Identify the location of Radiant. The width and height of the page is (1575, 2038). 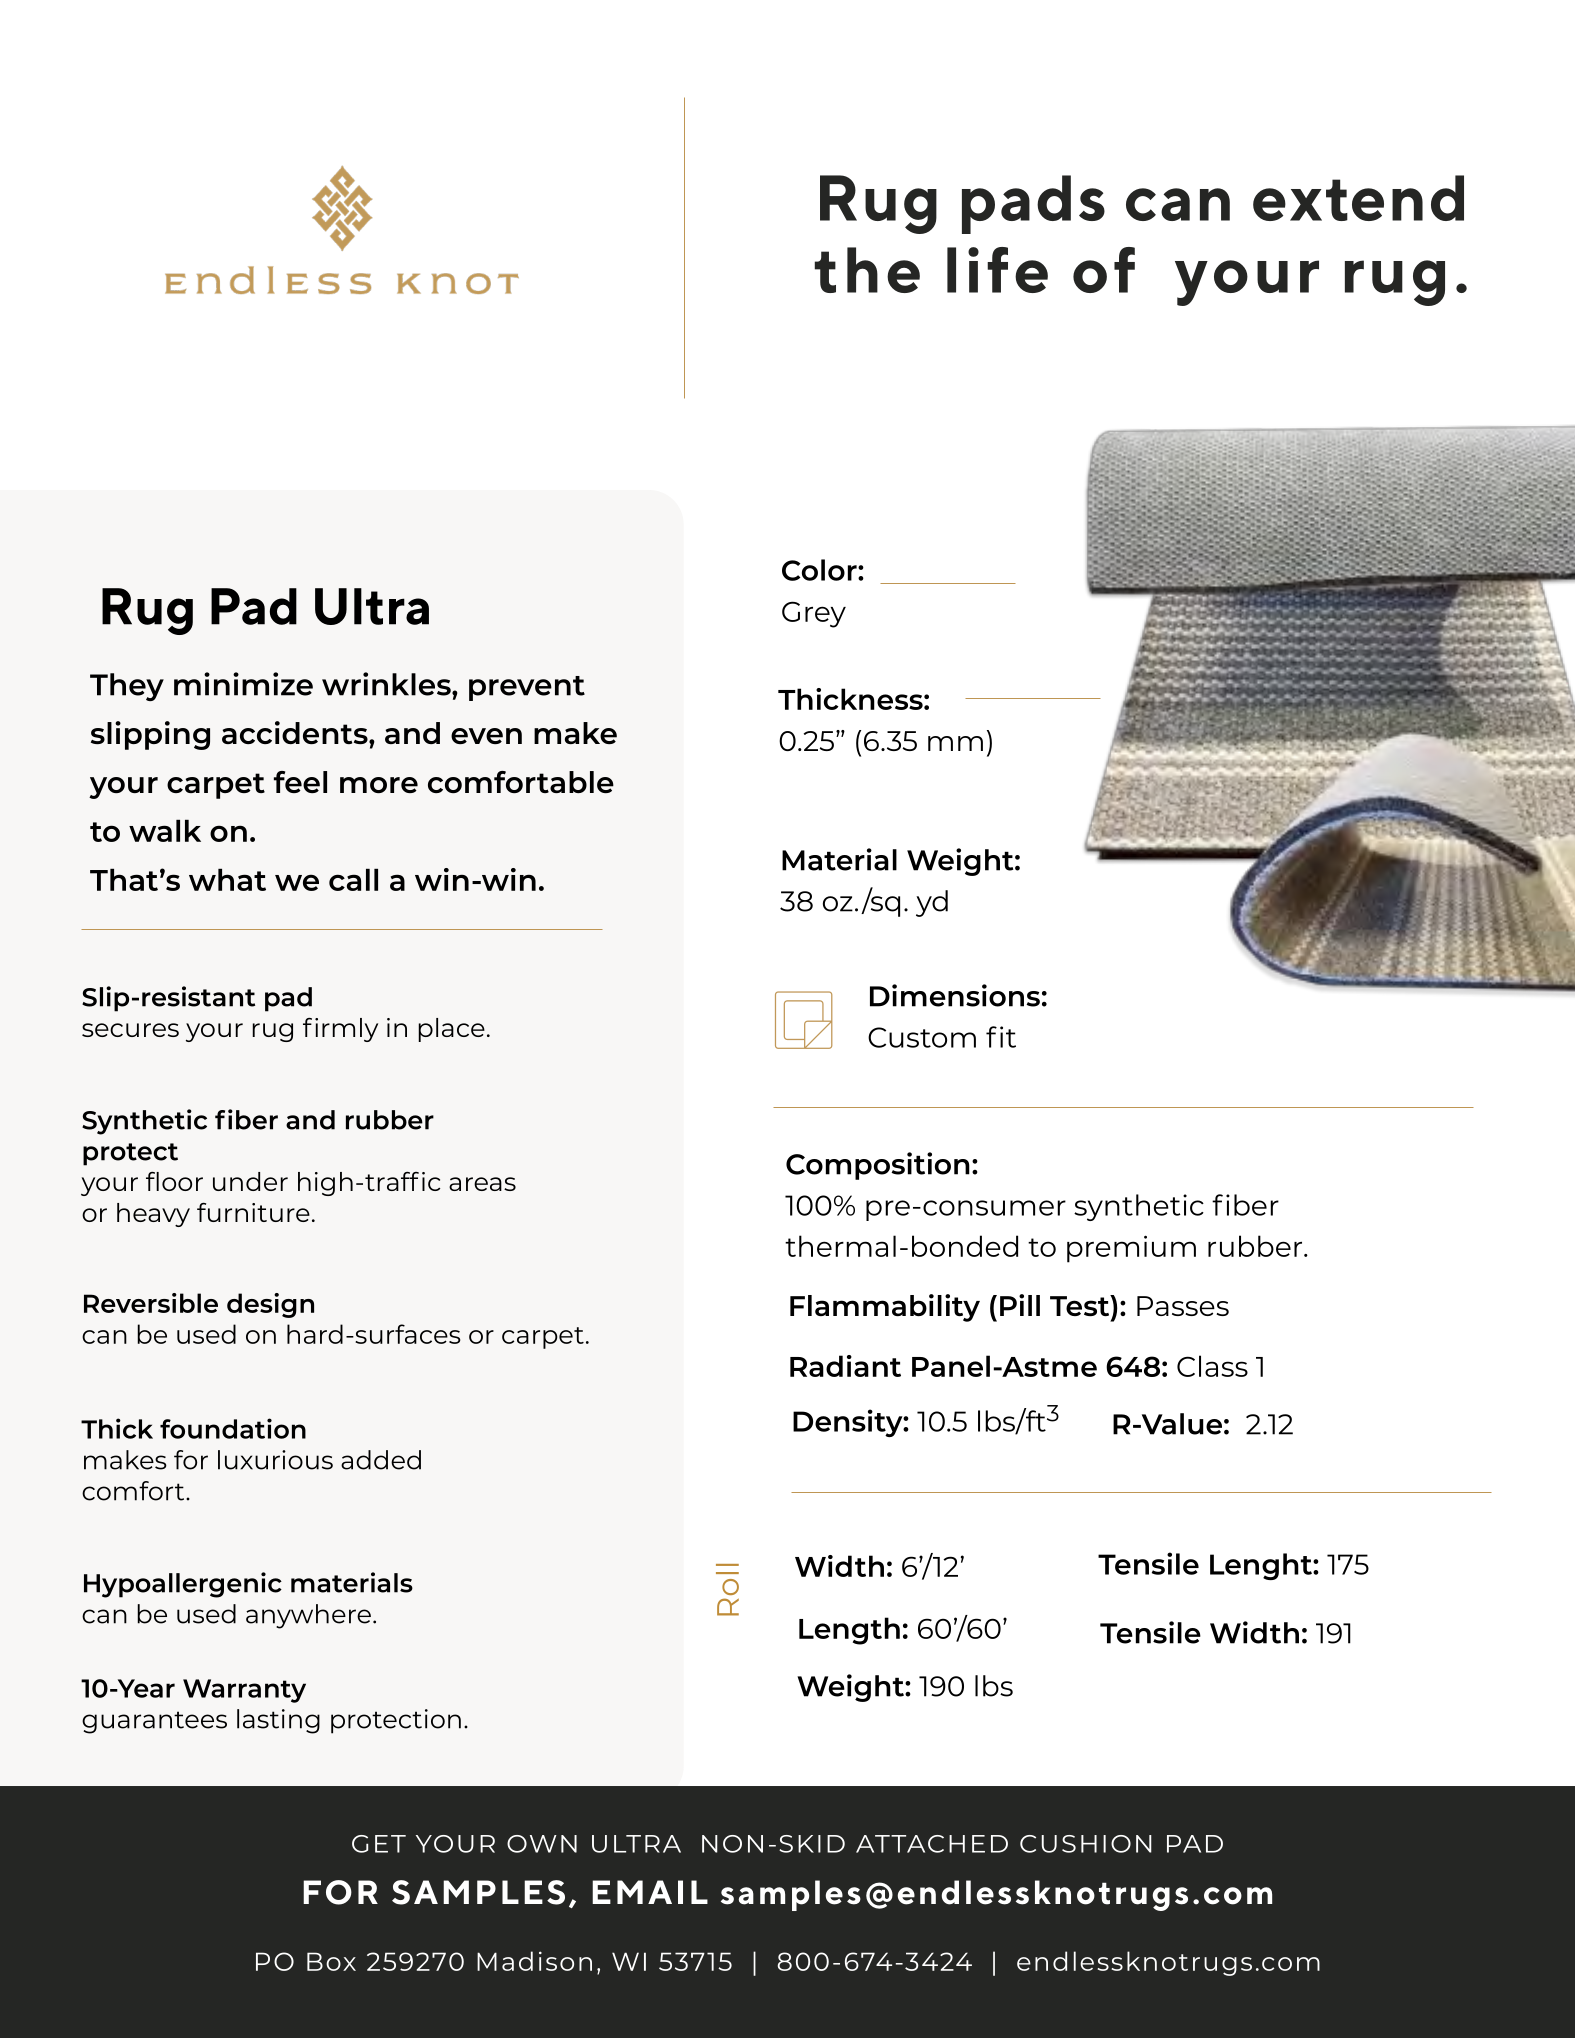
(845, 1366).
